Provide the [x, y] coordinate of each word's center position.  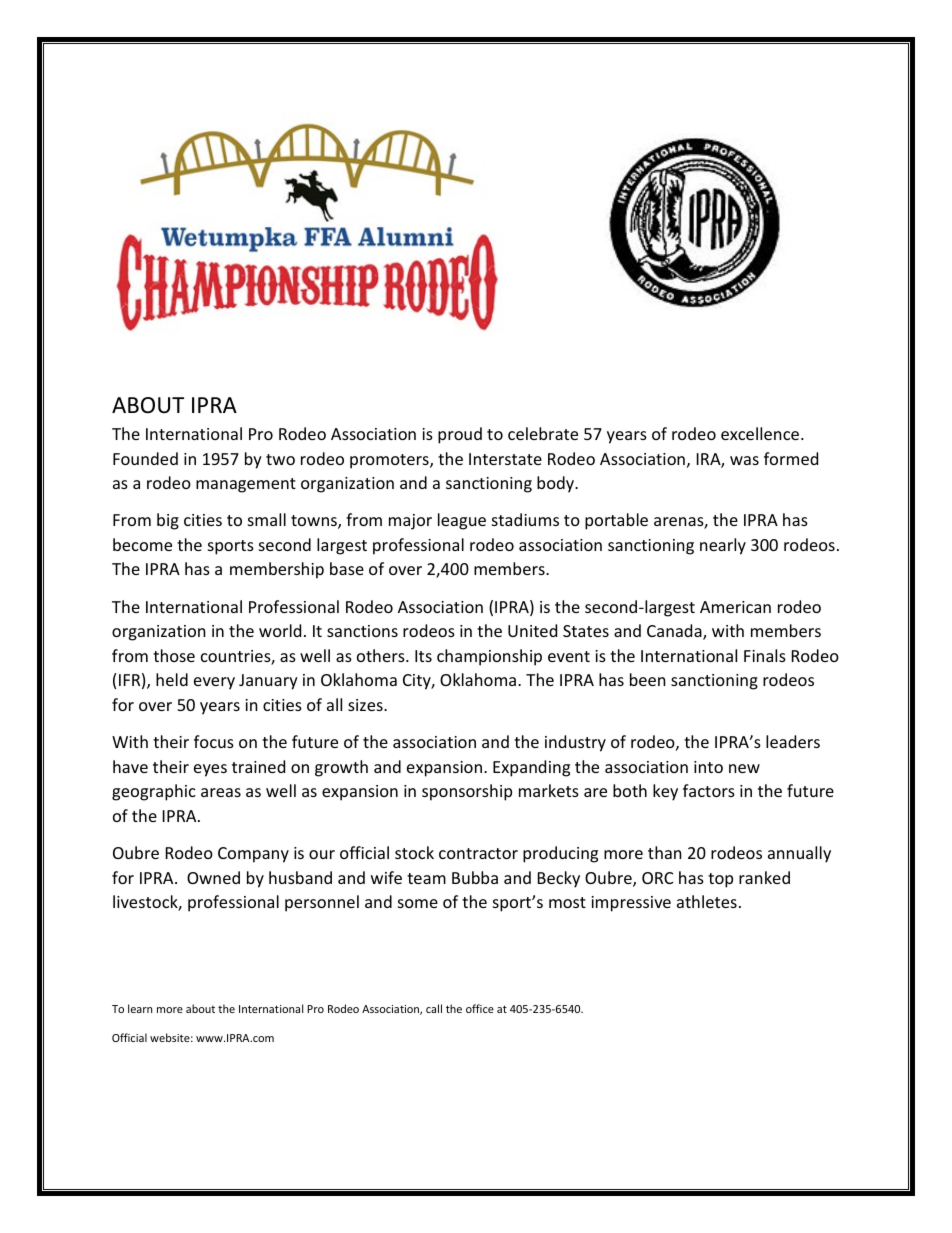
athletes [707, 901]
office [480, 1008]
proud [460, 435]
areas [221, 792]
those [174, 655]
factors [709, 790]
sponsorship [467, 792]
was [744, 460]
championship [489, 657]
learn [140, 1008]
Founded [145, 458]
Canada [675, 632]
